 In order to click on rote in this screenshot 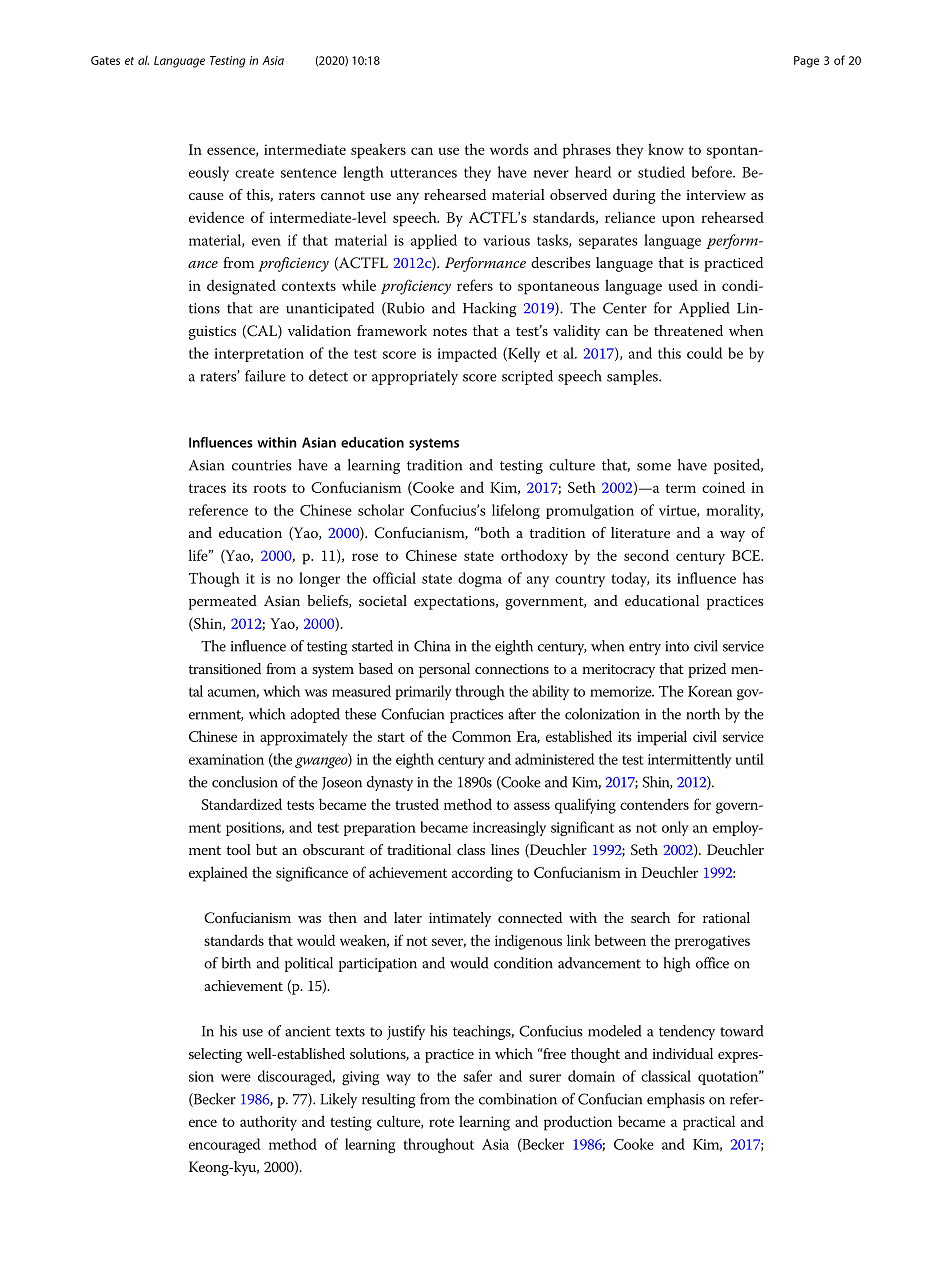, I will do `click(441, 1122)`.
